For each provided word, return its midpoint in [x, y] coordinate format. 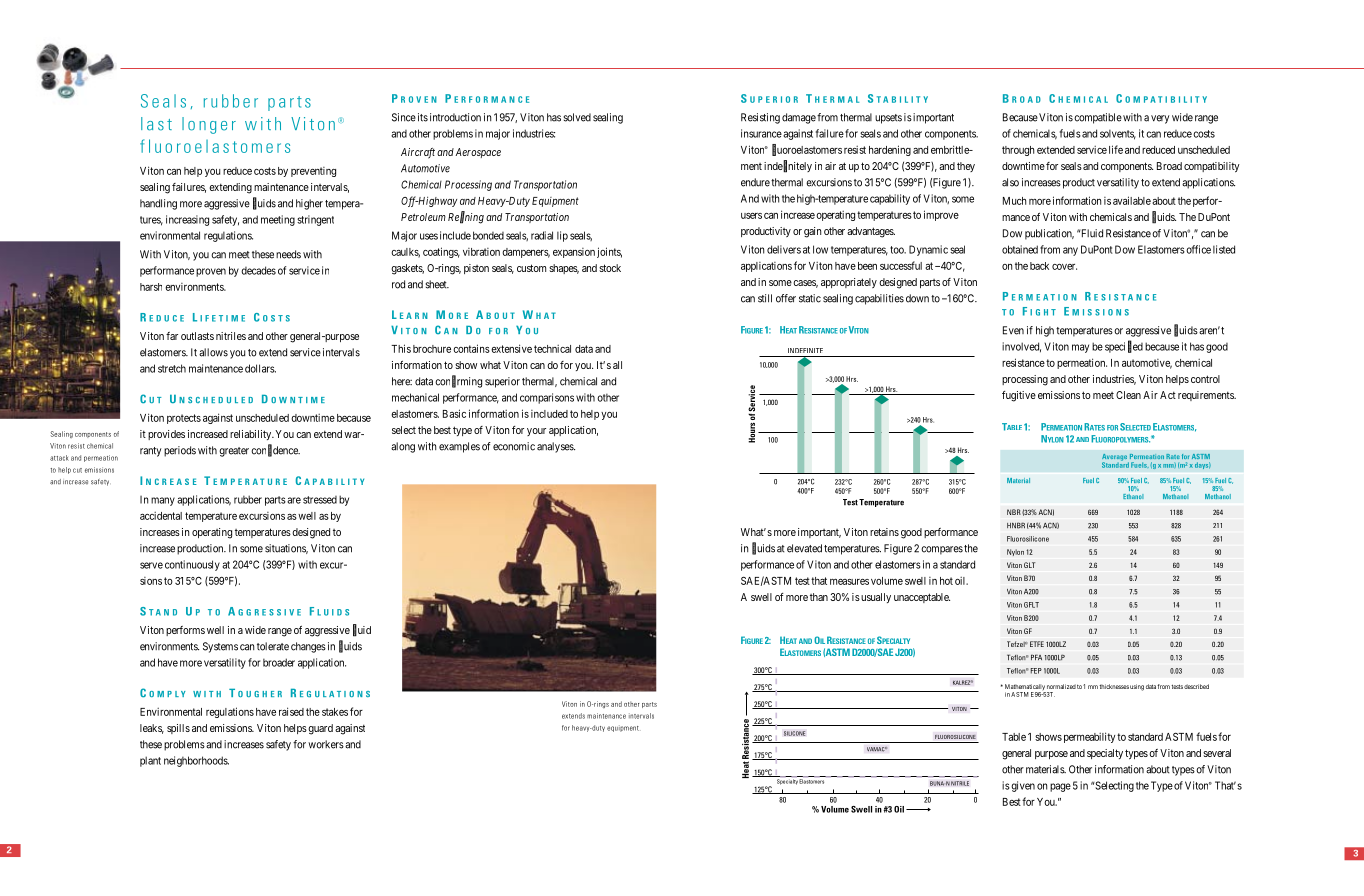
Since [404, 117]
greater [234, 452]
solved [577, 117]
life [1116, 149]
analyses [556, 447]
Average [1115, 458]
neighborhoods [196, 761]
